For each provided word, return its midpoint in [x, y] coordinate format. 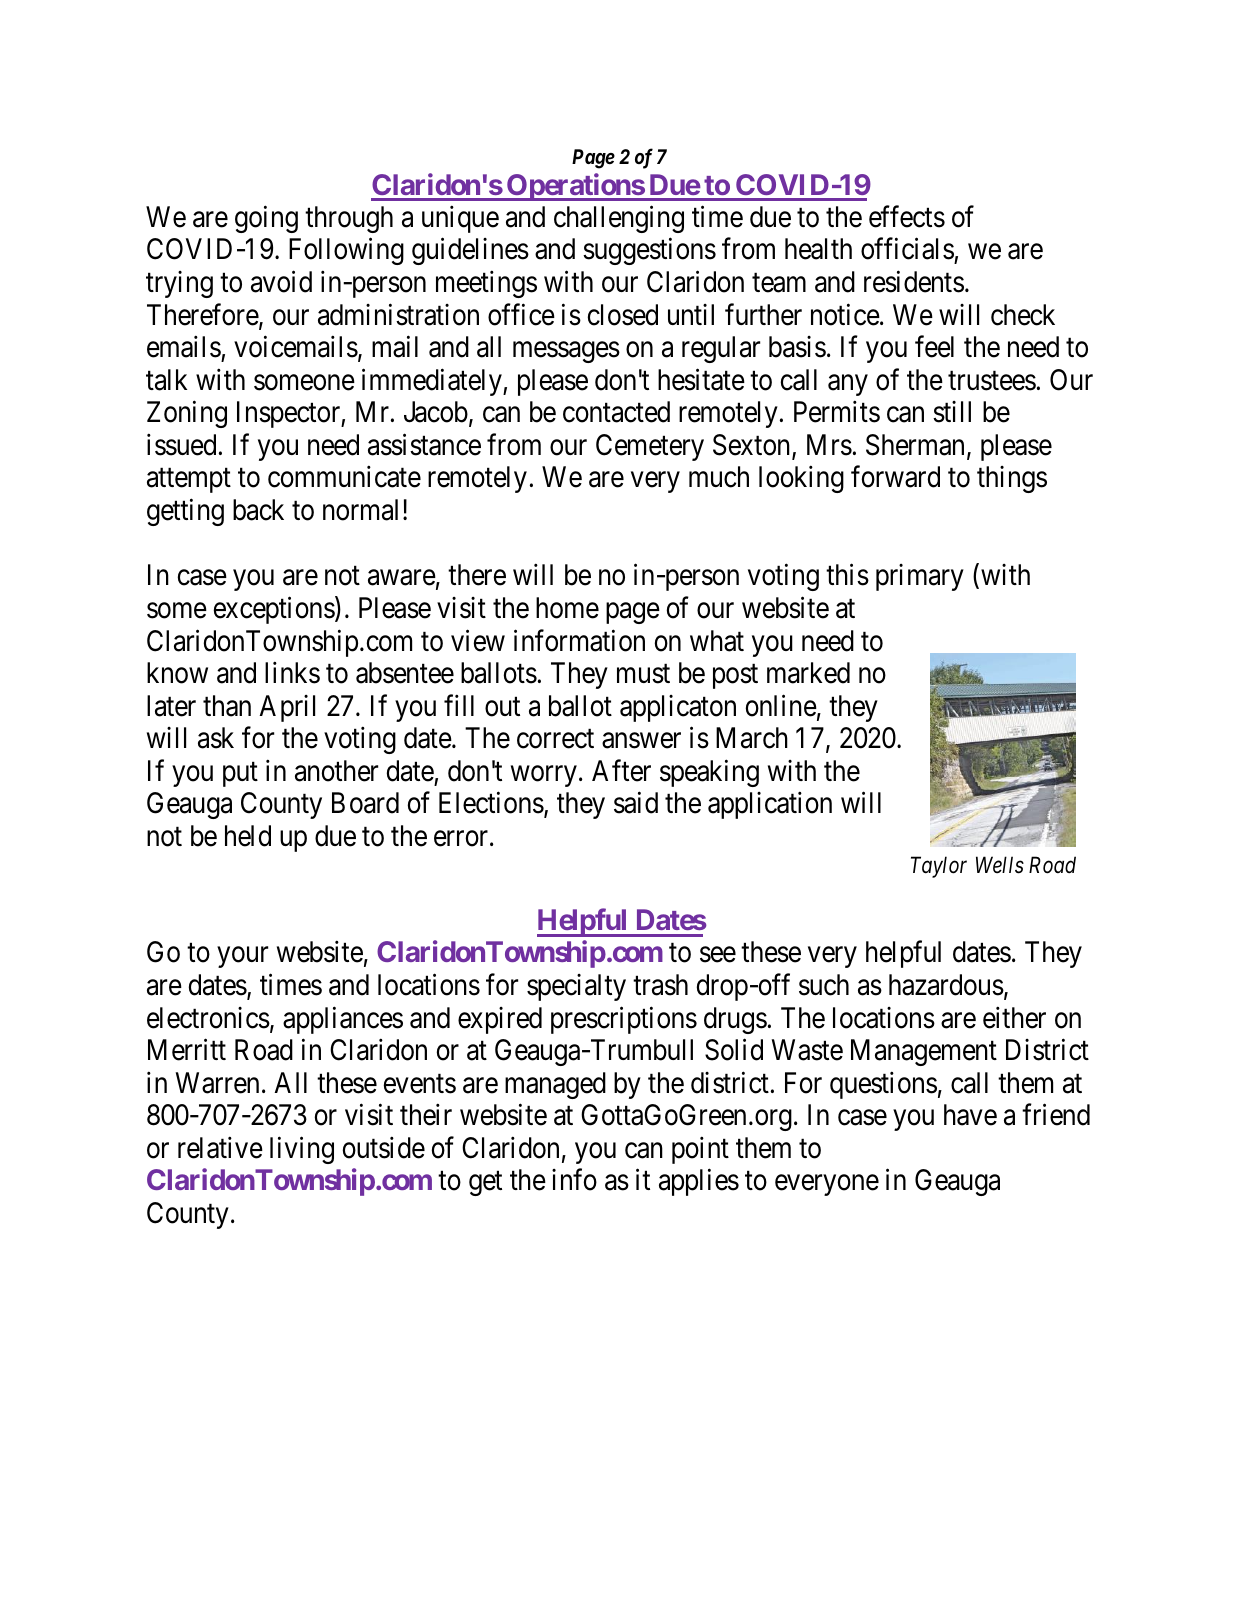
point [700, 1150]
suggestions [649, 251]
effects [907, 216]
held [248, 836]
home [567, 608]
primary [920, 577]
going [266, 219]
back [258, 510]
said [636, 803]
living [302, 1150]
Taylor [939, 867]
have [970, 1115]
